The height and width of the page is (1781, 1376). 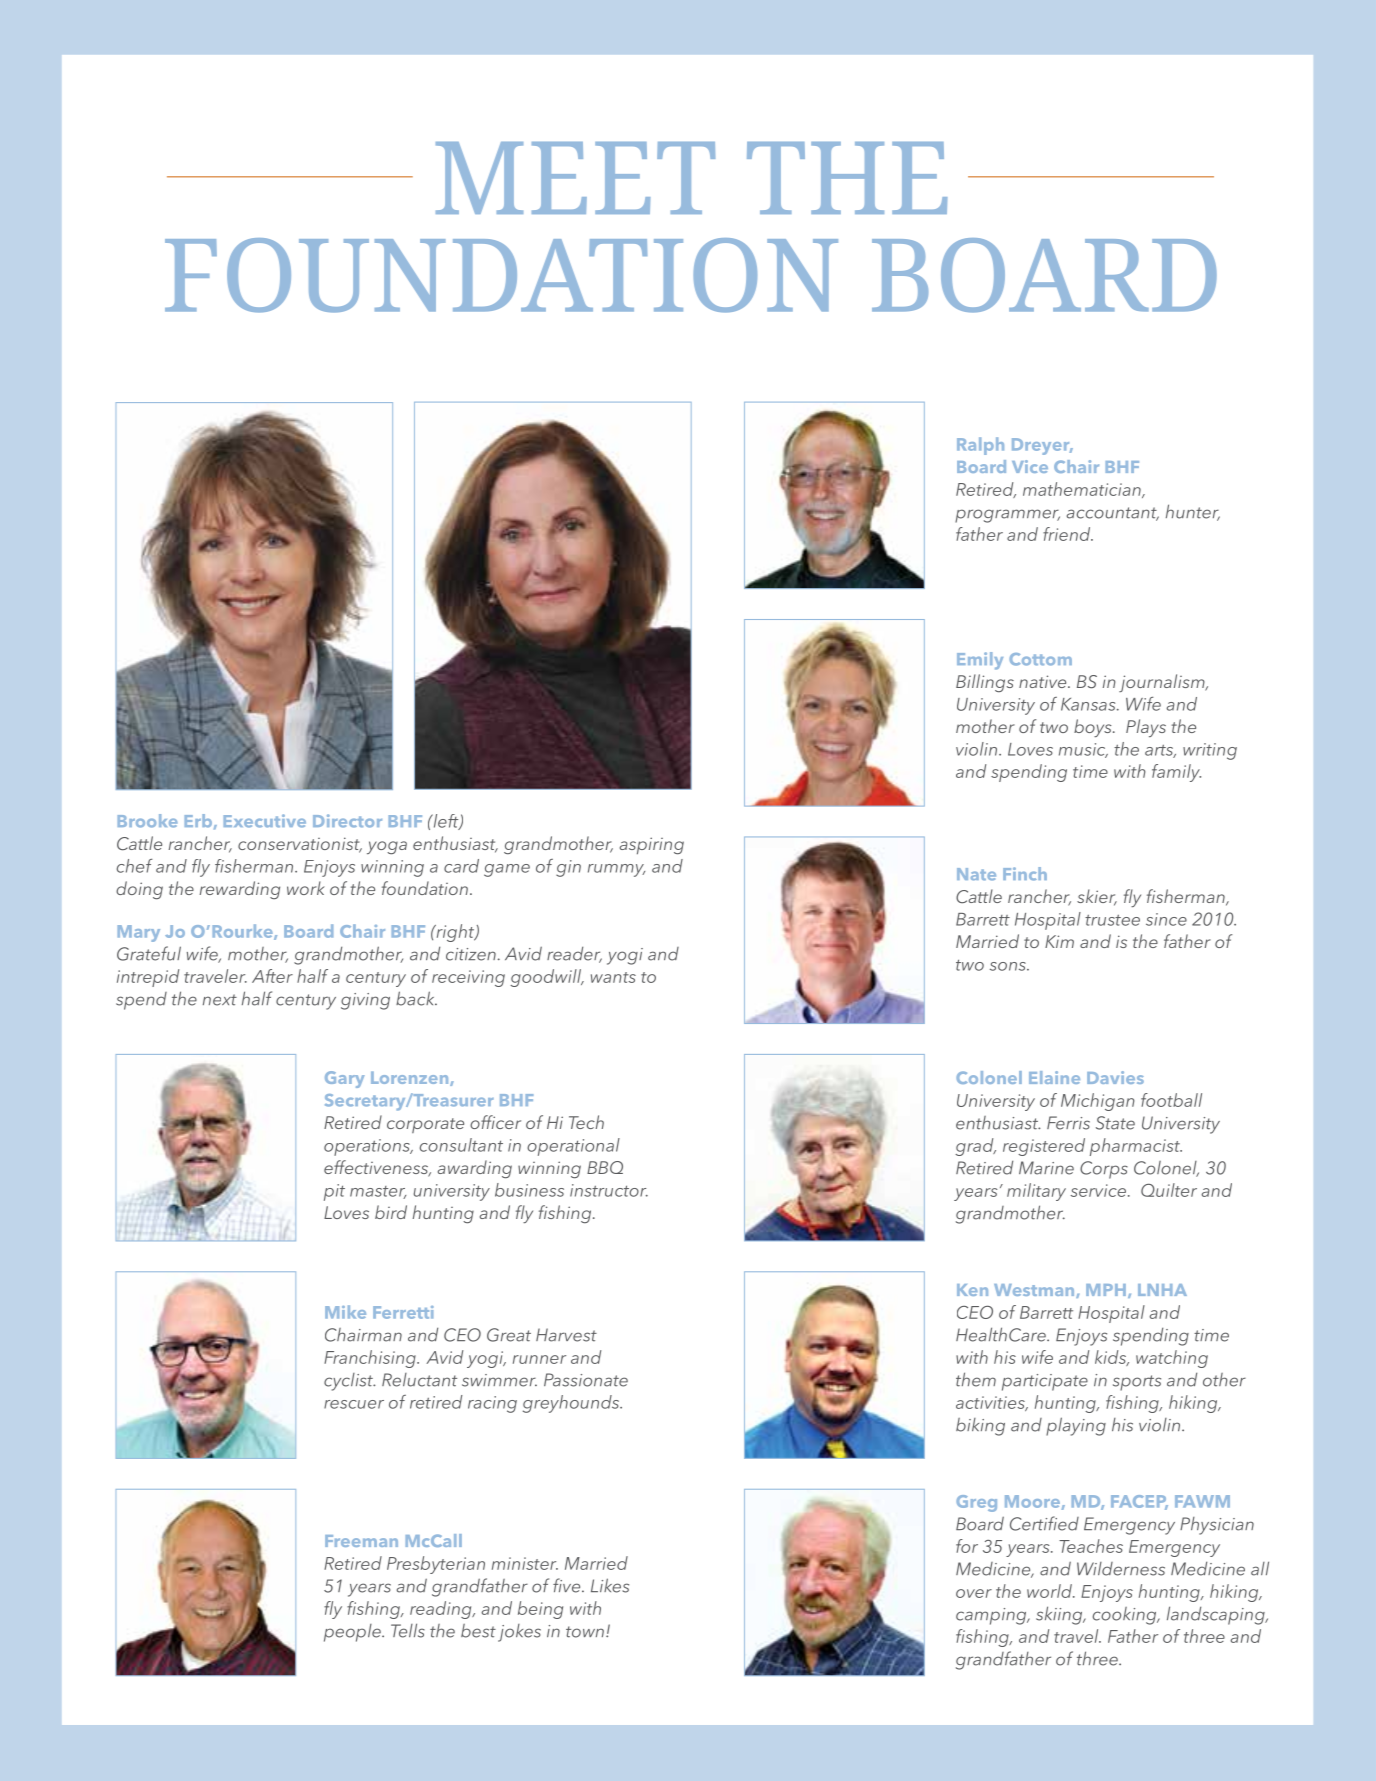 What do you see at coordinates (265, 821) in the page?
I see `Executive` at bounding box center [265, 821].
